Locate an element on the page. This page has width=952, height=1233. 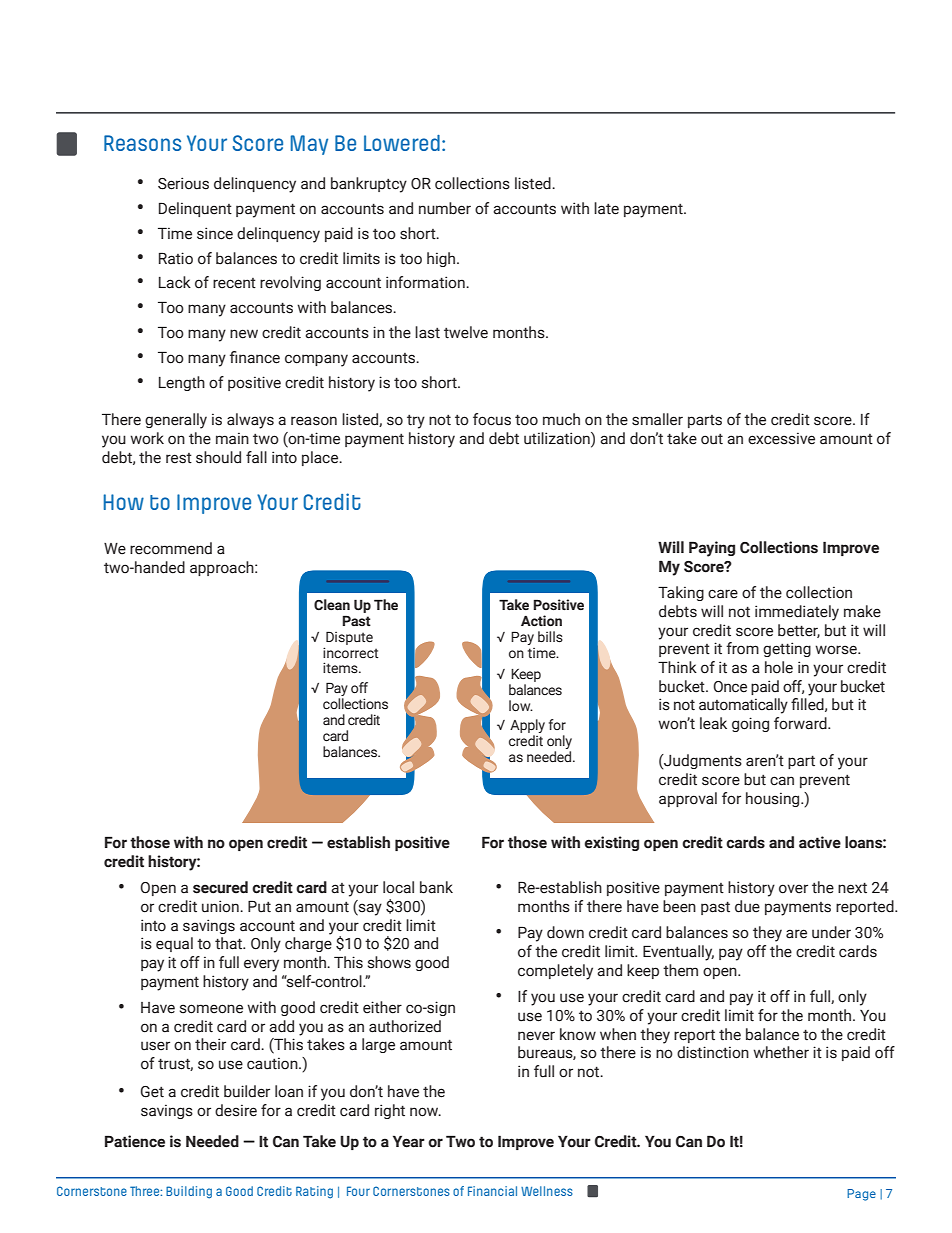
items is located at coordinates (341, 668).
